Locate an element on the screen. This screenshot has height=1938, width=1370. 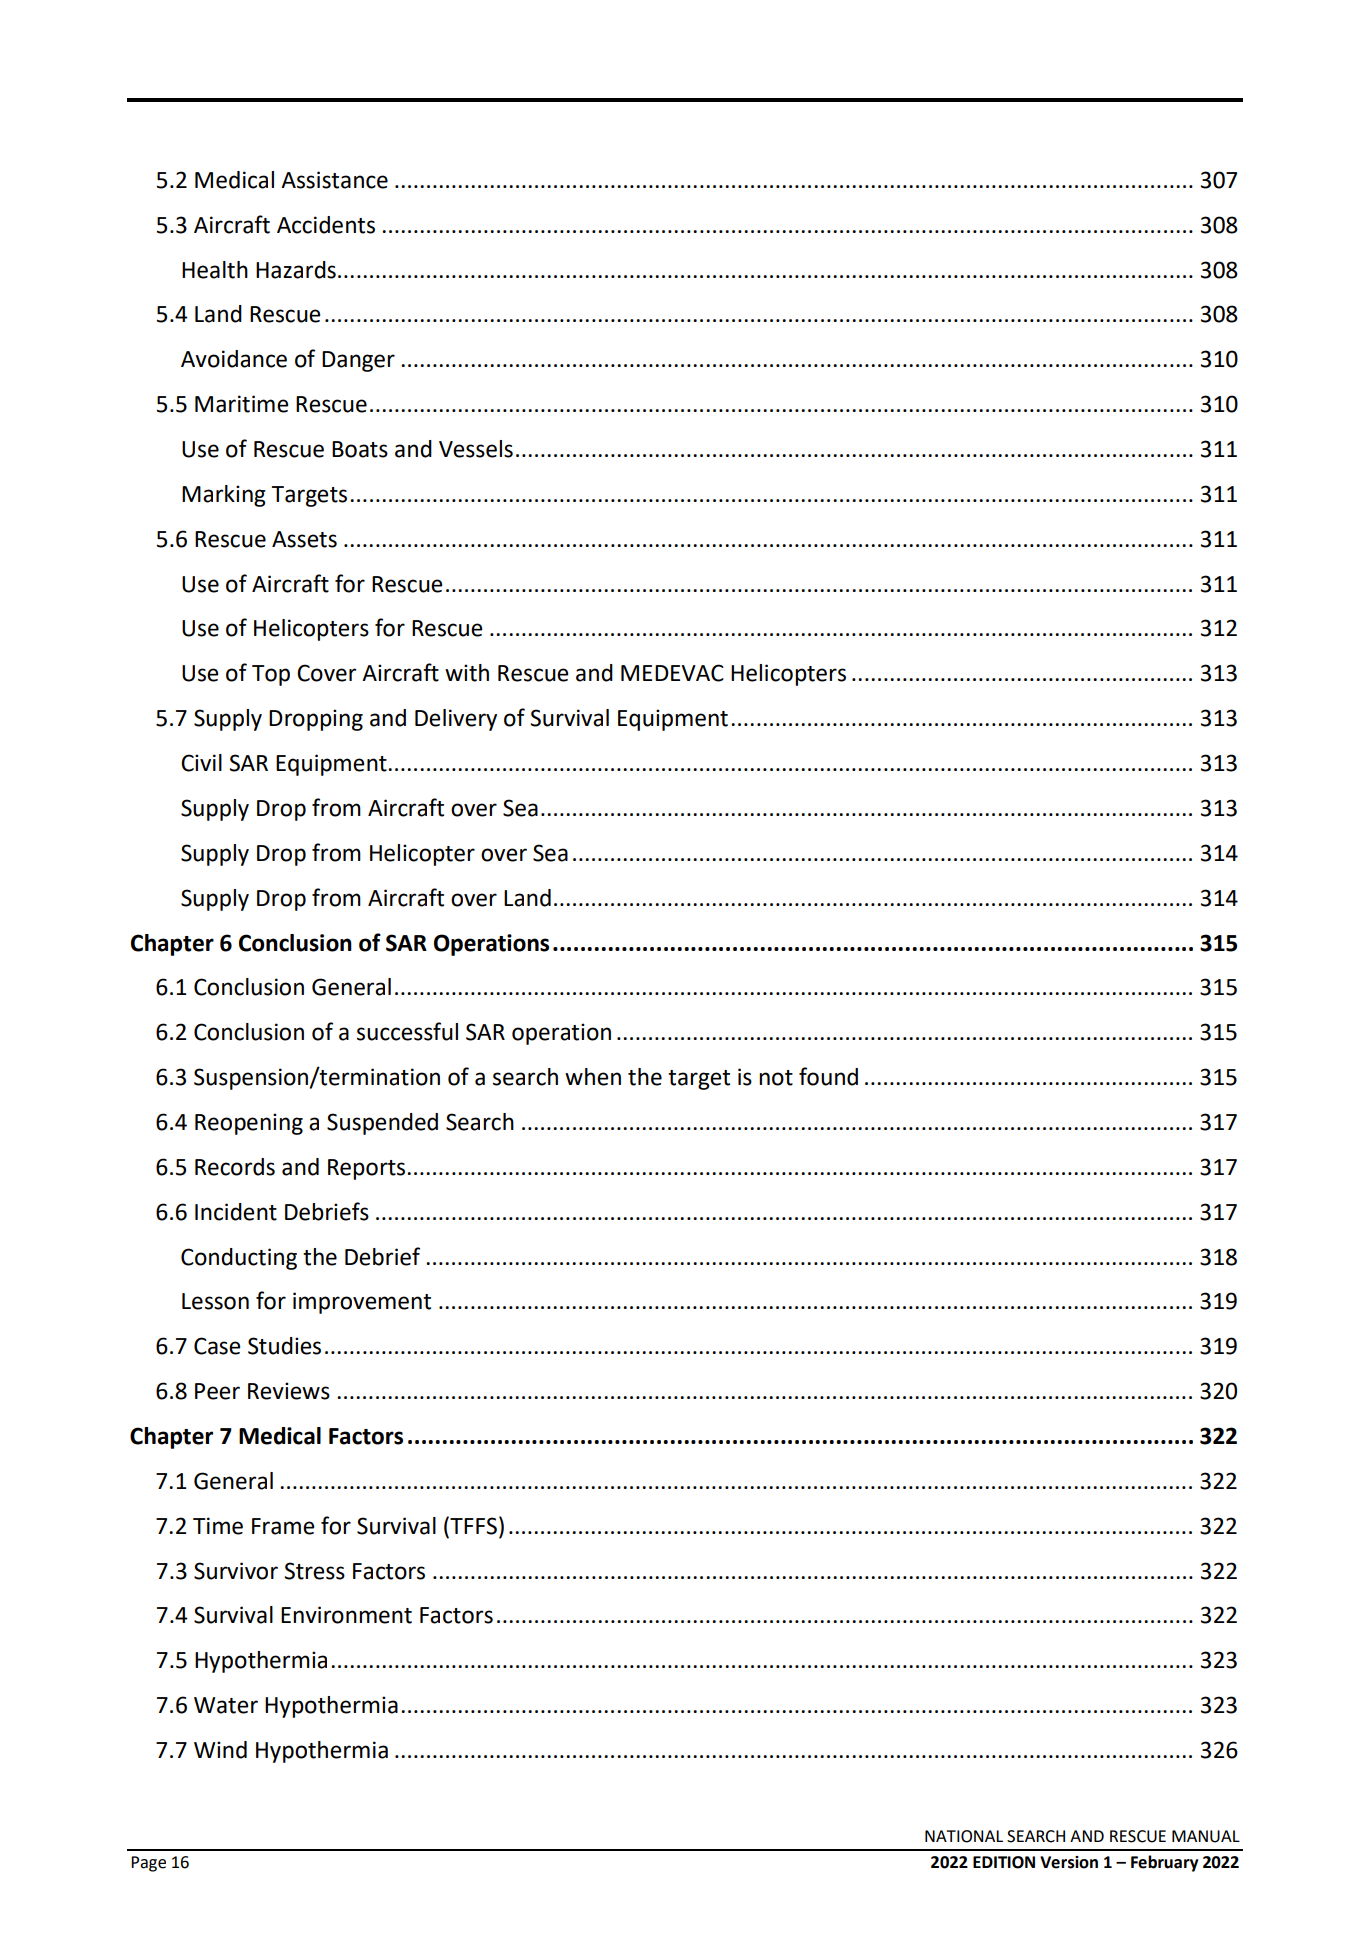
NATIONAL is located at coordinates (964, 1836).
